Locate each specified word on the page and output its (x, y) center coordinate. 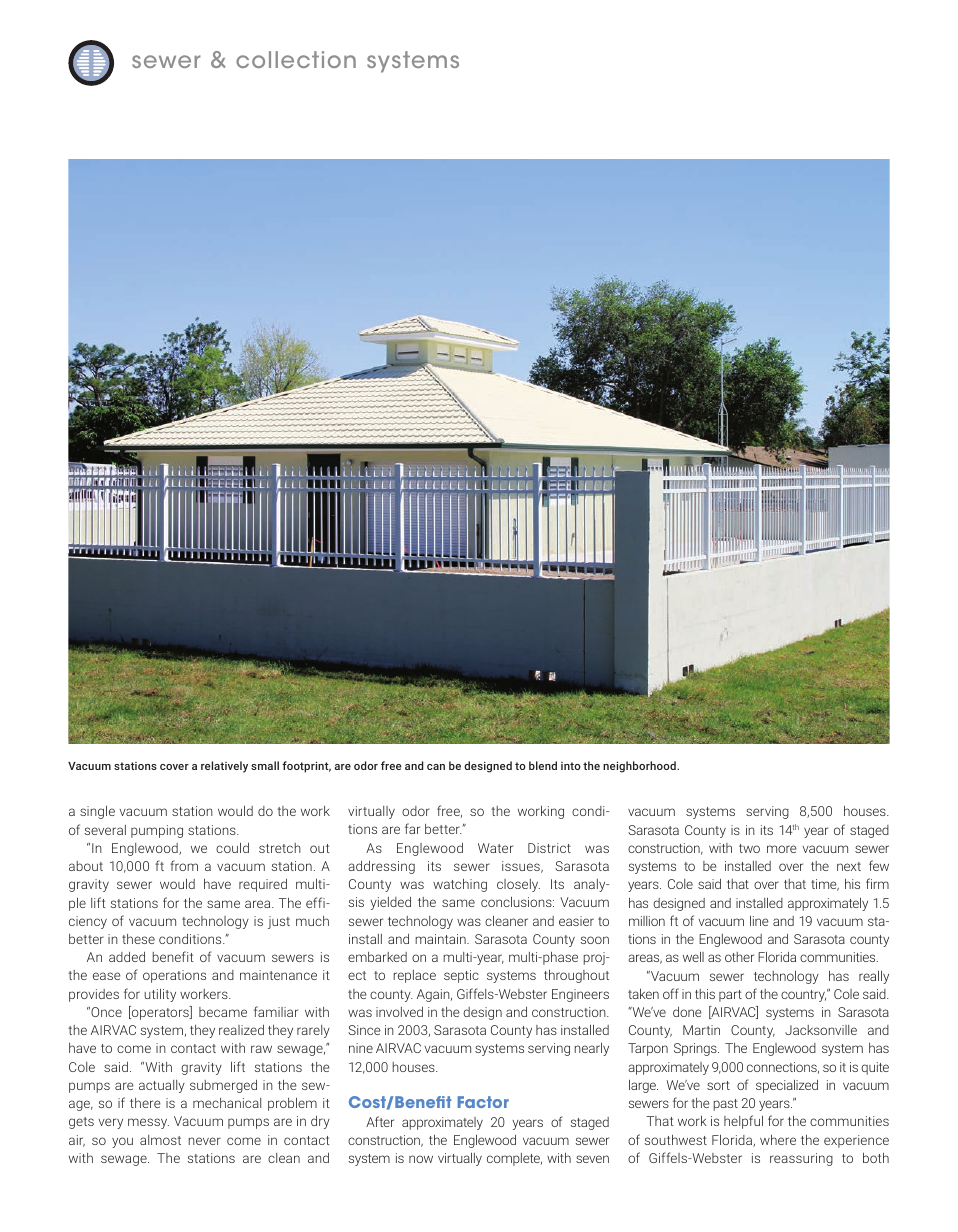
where (778, 1140)
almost (160, 1140)
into (571, 766)
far (412, 828)
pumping (157, 831)
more (782, 849)
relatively (224, 767)
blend (543, 765)
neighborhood (640, 767)
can (436, 767)
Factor (483, 1102)
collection (296, 59)
